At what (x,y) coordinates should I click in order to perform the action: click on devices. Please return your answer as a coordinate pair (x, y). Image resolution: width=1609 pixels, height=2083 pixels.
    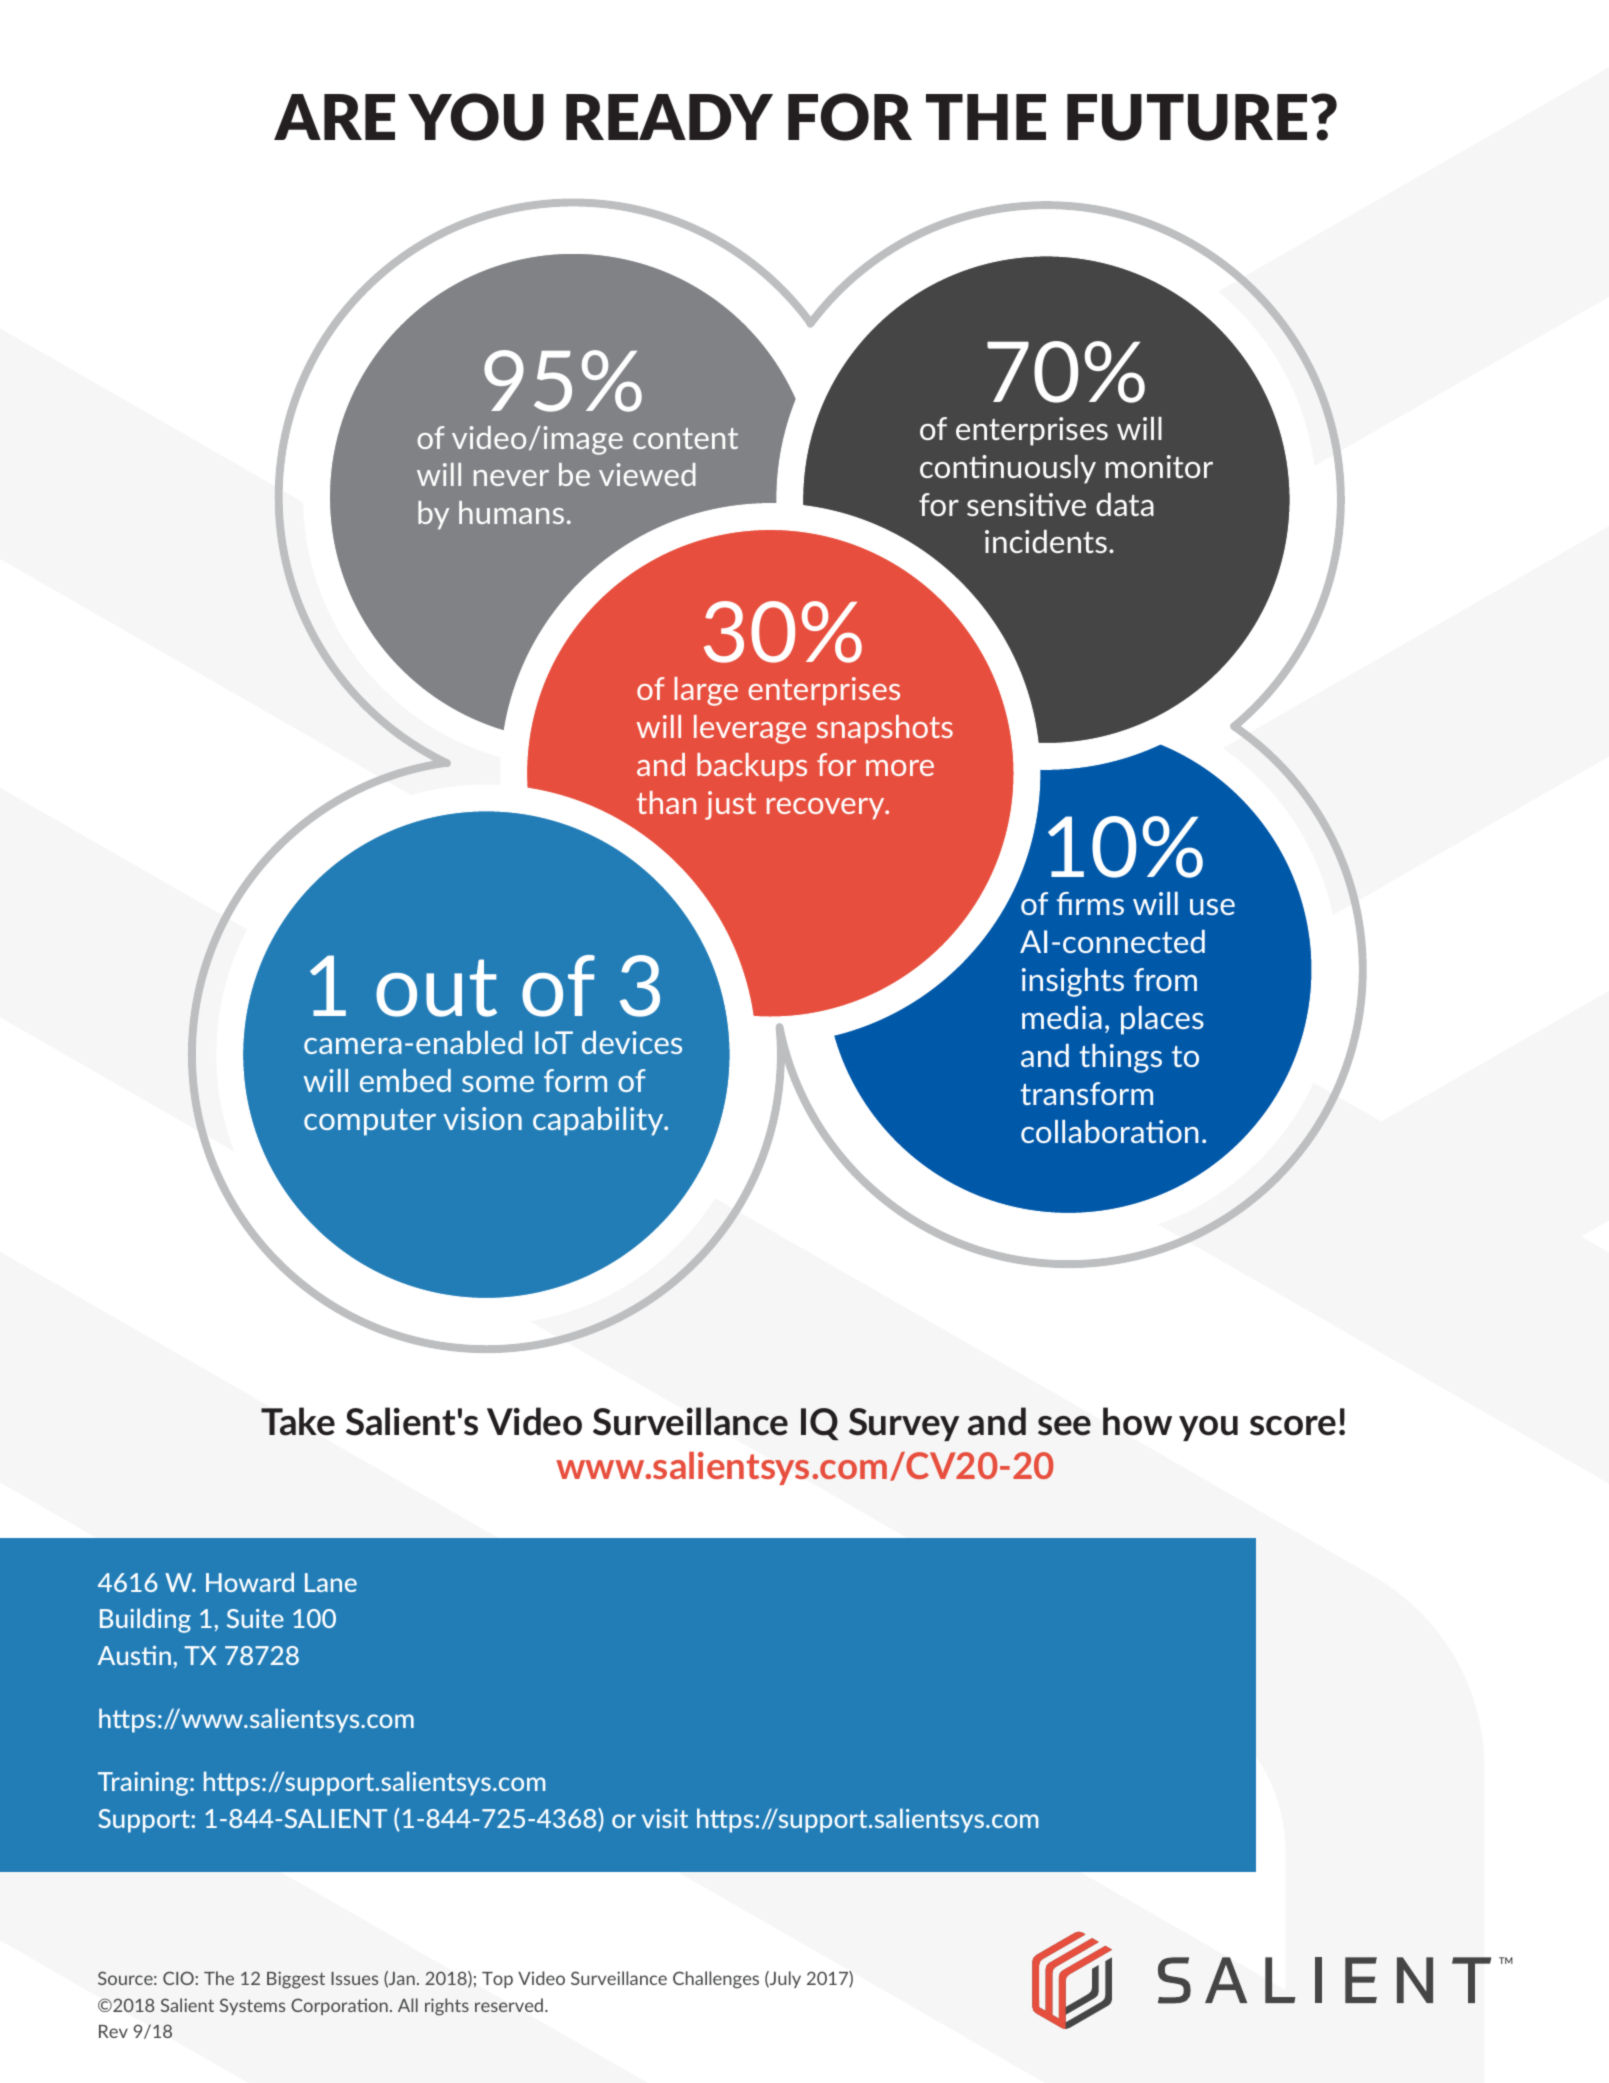
    Looking at the image, I should click on (632, 1042).
